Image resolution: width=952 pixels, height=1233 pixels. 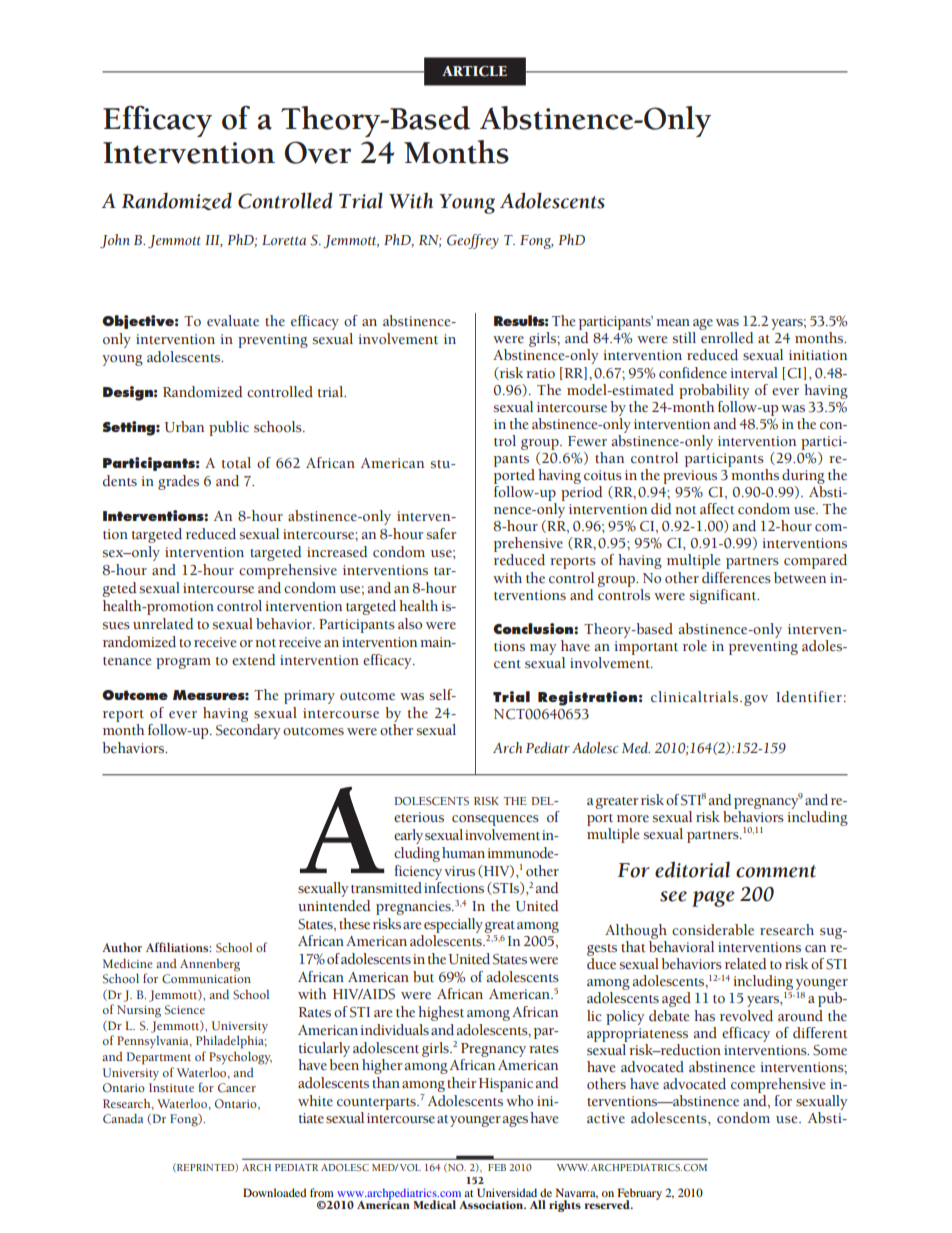 I want to click on also, so click(x=410, y=624).
